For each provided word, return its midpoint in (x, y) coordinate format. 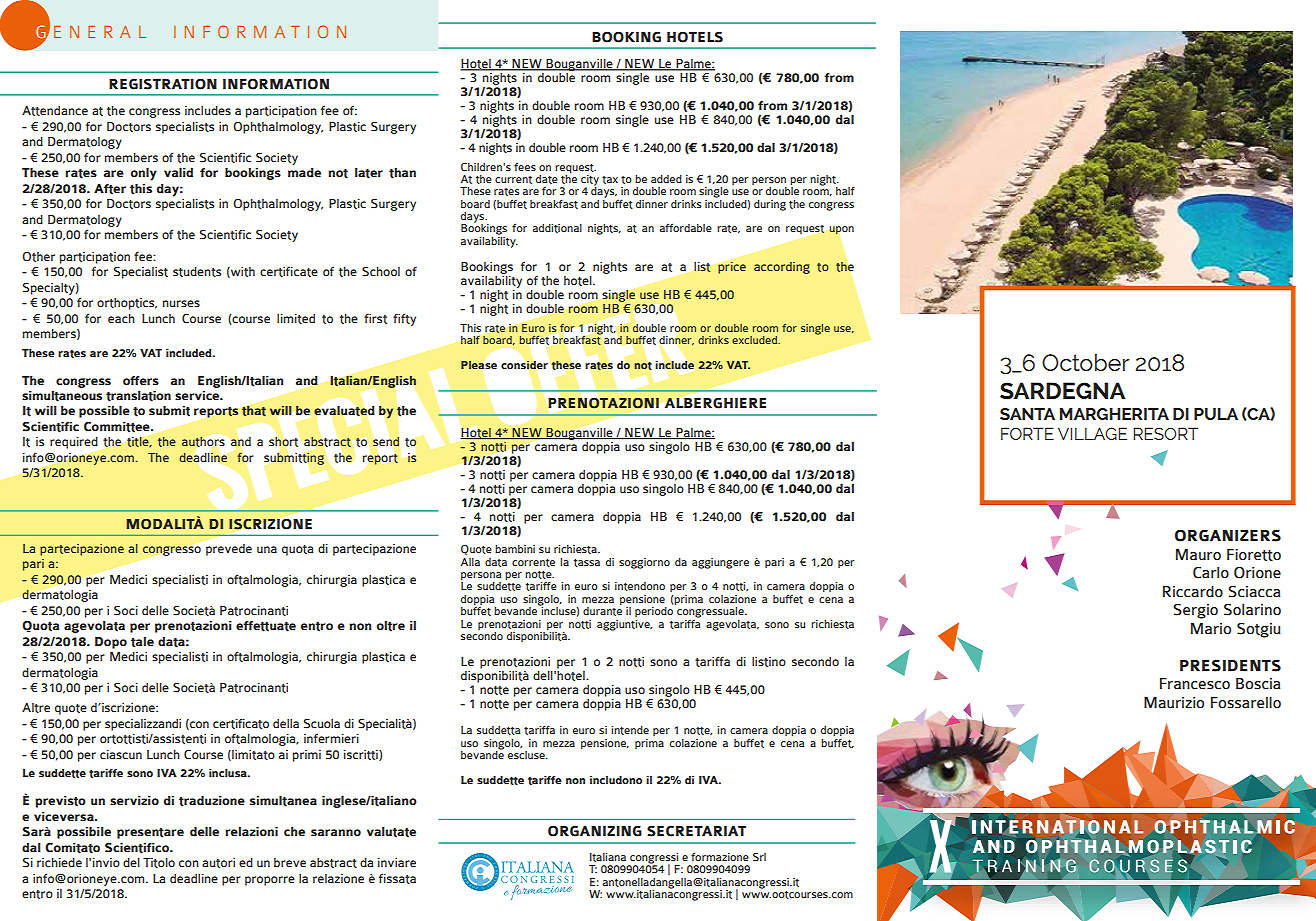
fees (525, 166)
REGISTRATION (163, 84)
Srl (759, 857)
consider (524, 365)
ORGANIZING (595, 831)
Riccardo (1193, 591)
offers (141, 380)
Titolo (159, 863)
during (770, 205)
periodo (654, 612)
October (1085, 362)
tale (142, 642)
